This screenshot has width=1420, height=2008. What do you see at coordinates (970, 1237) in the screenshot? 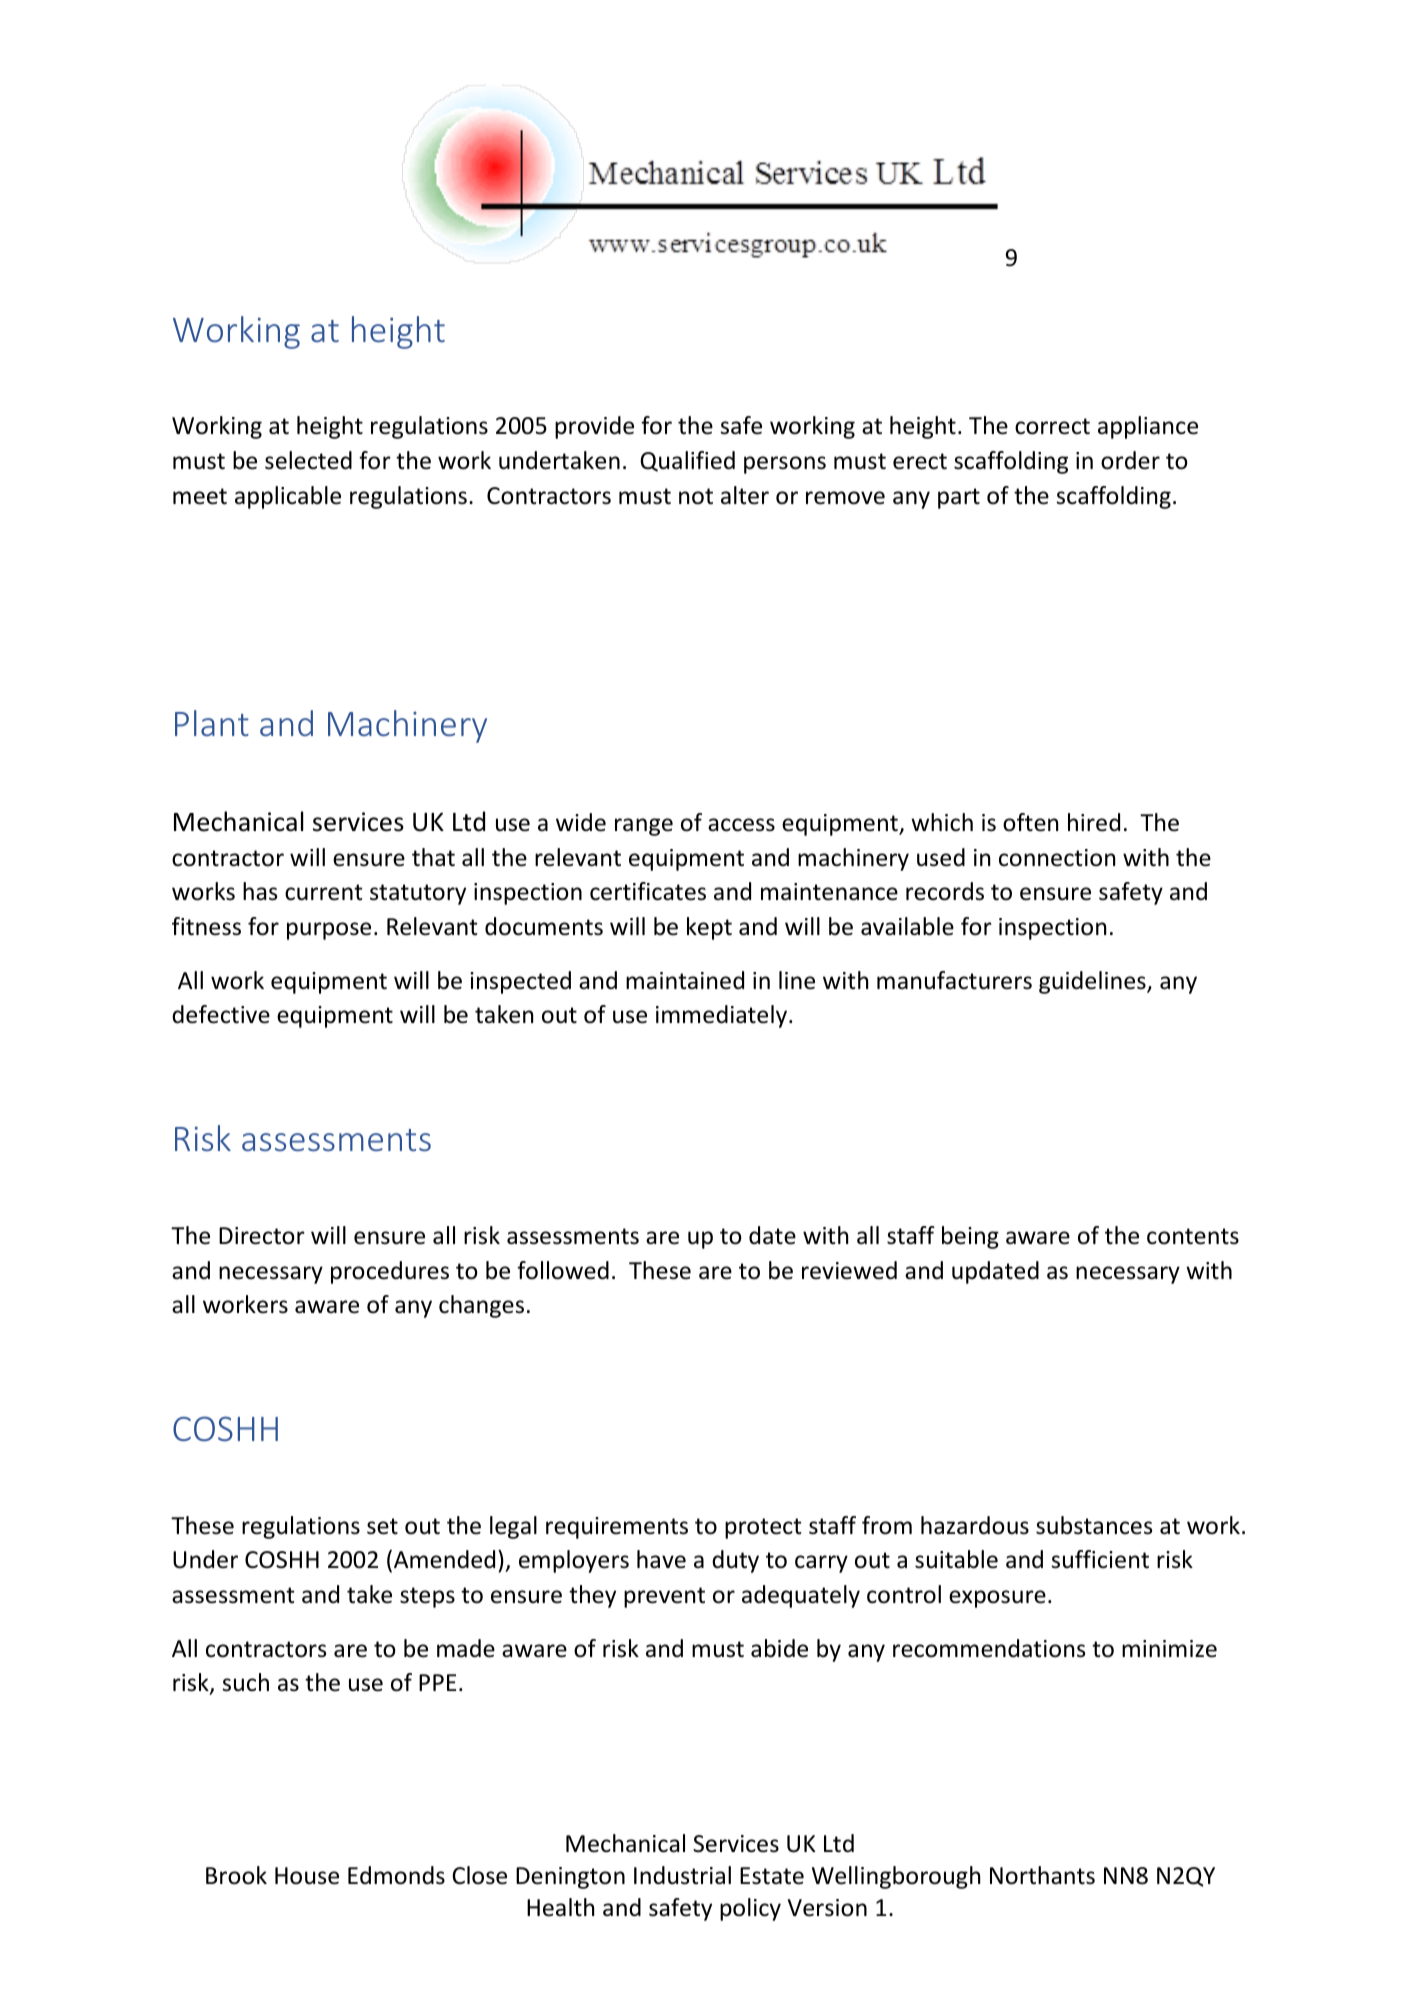
I see `being` at bounding box center [970, 1237].
